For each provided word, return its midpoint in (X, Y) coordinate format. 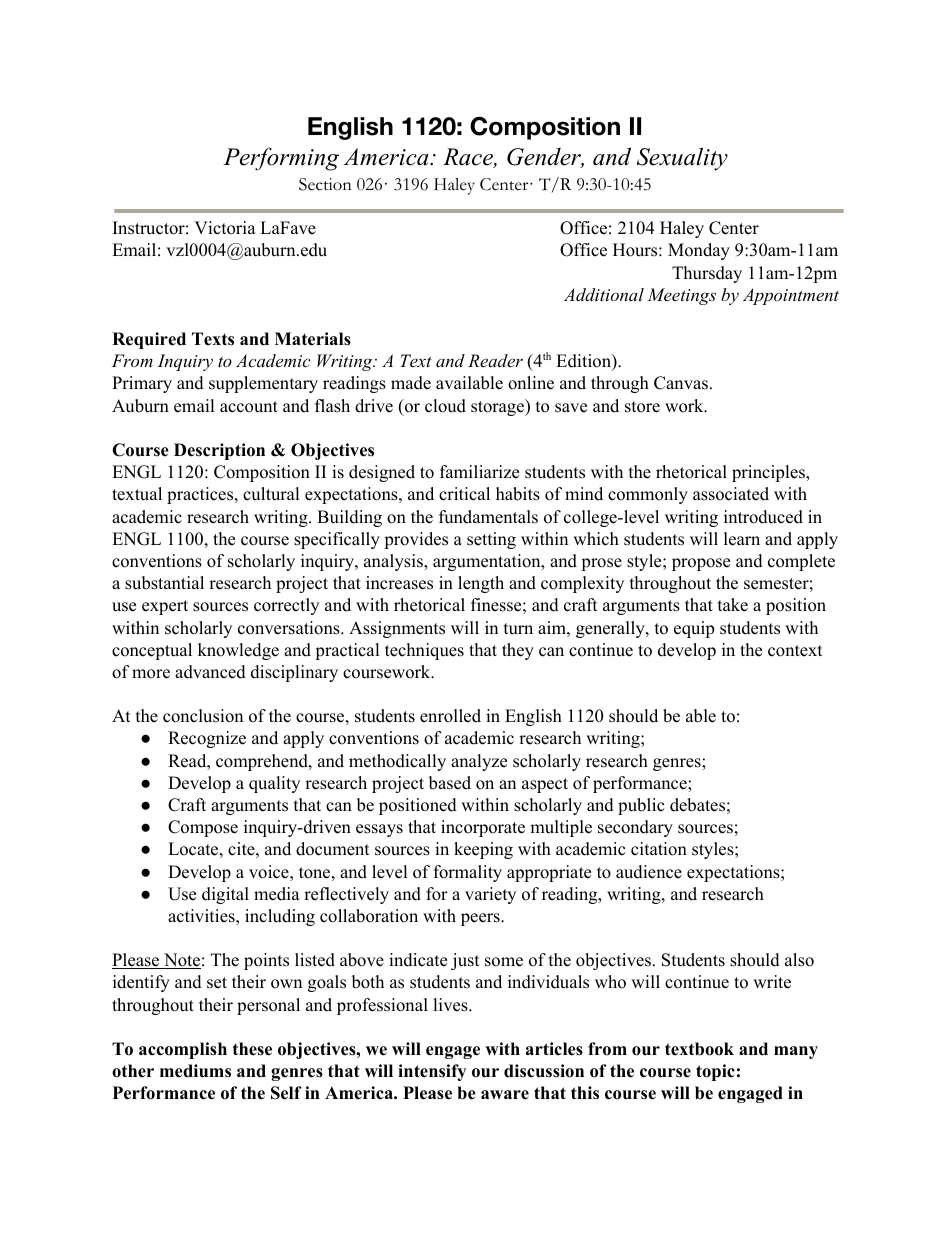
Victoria (225, 228)
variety (490, 895)
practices (200, 495)
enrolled (450, 716)
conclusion (203, 716)
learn (742, 539)
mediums (195, 1071)
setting (491, 540)
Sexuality (682, 159)
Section (325, 184)
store (642, 407)
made (411, 383)
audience (649, 872)
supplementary (263, 384)
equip (694, 629)
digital (225, 895)
